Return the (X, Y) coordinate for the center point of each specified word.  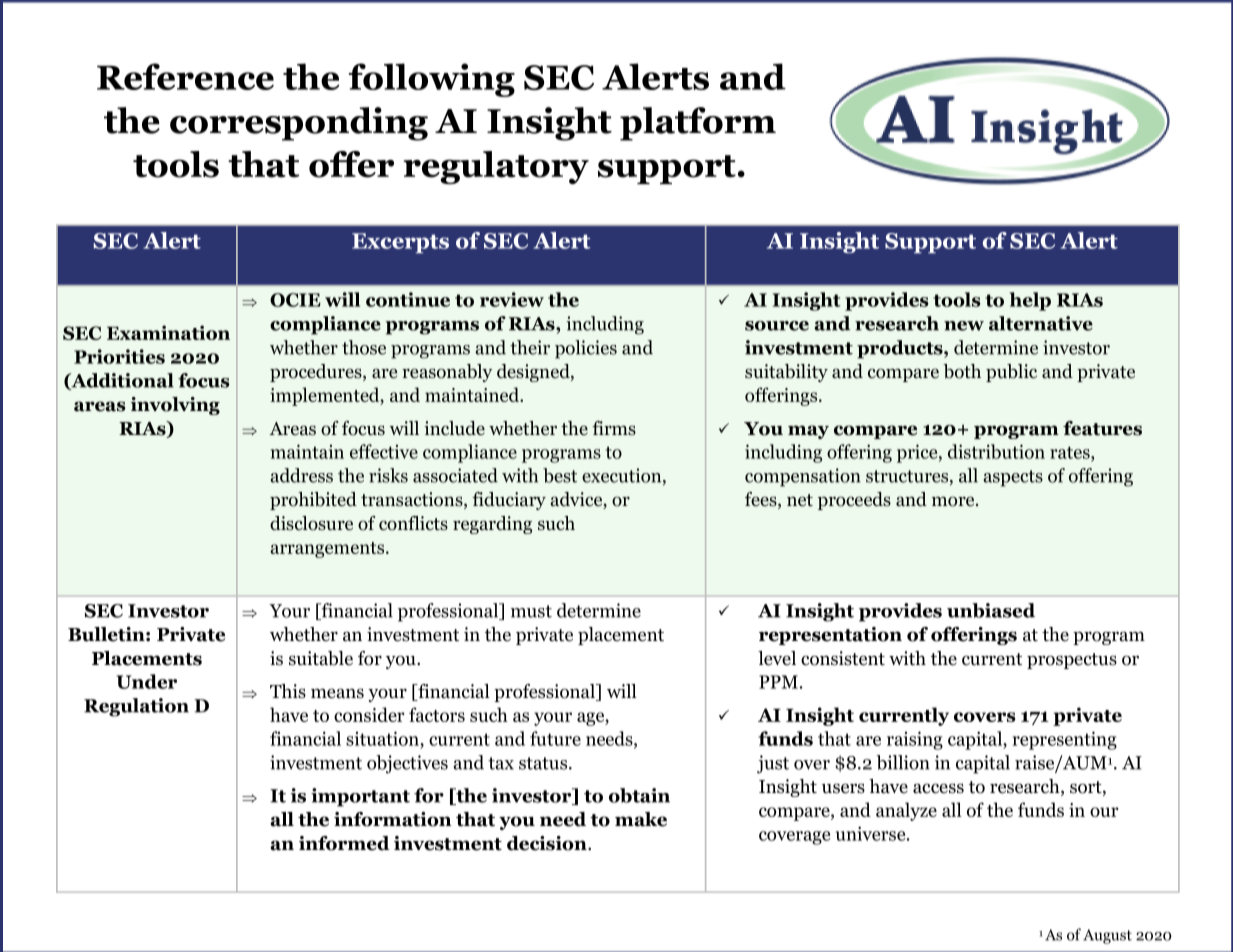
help (1030, 301)
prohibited (313, 501)
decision (548, 843)
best (560, 475)
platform (698, 124)
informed (344, 843)
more (954, 501)
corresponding (299, 124)
